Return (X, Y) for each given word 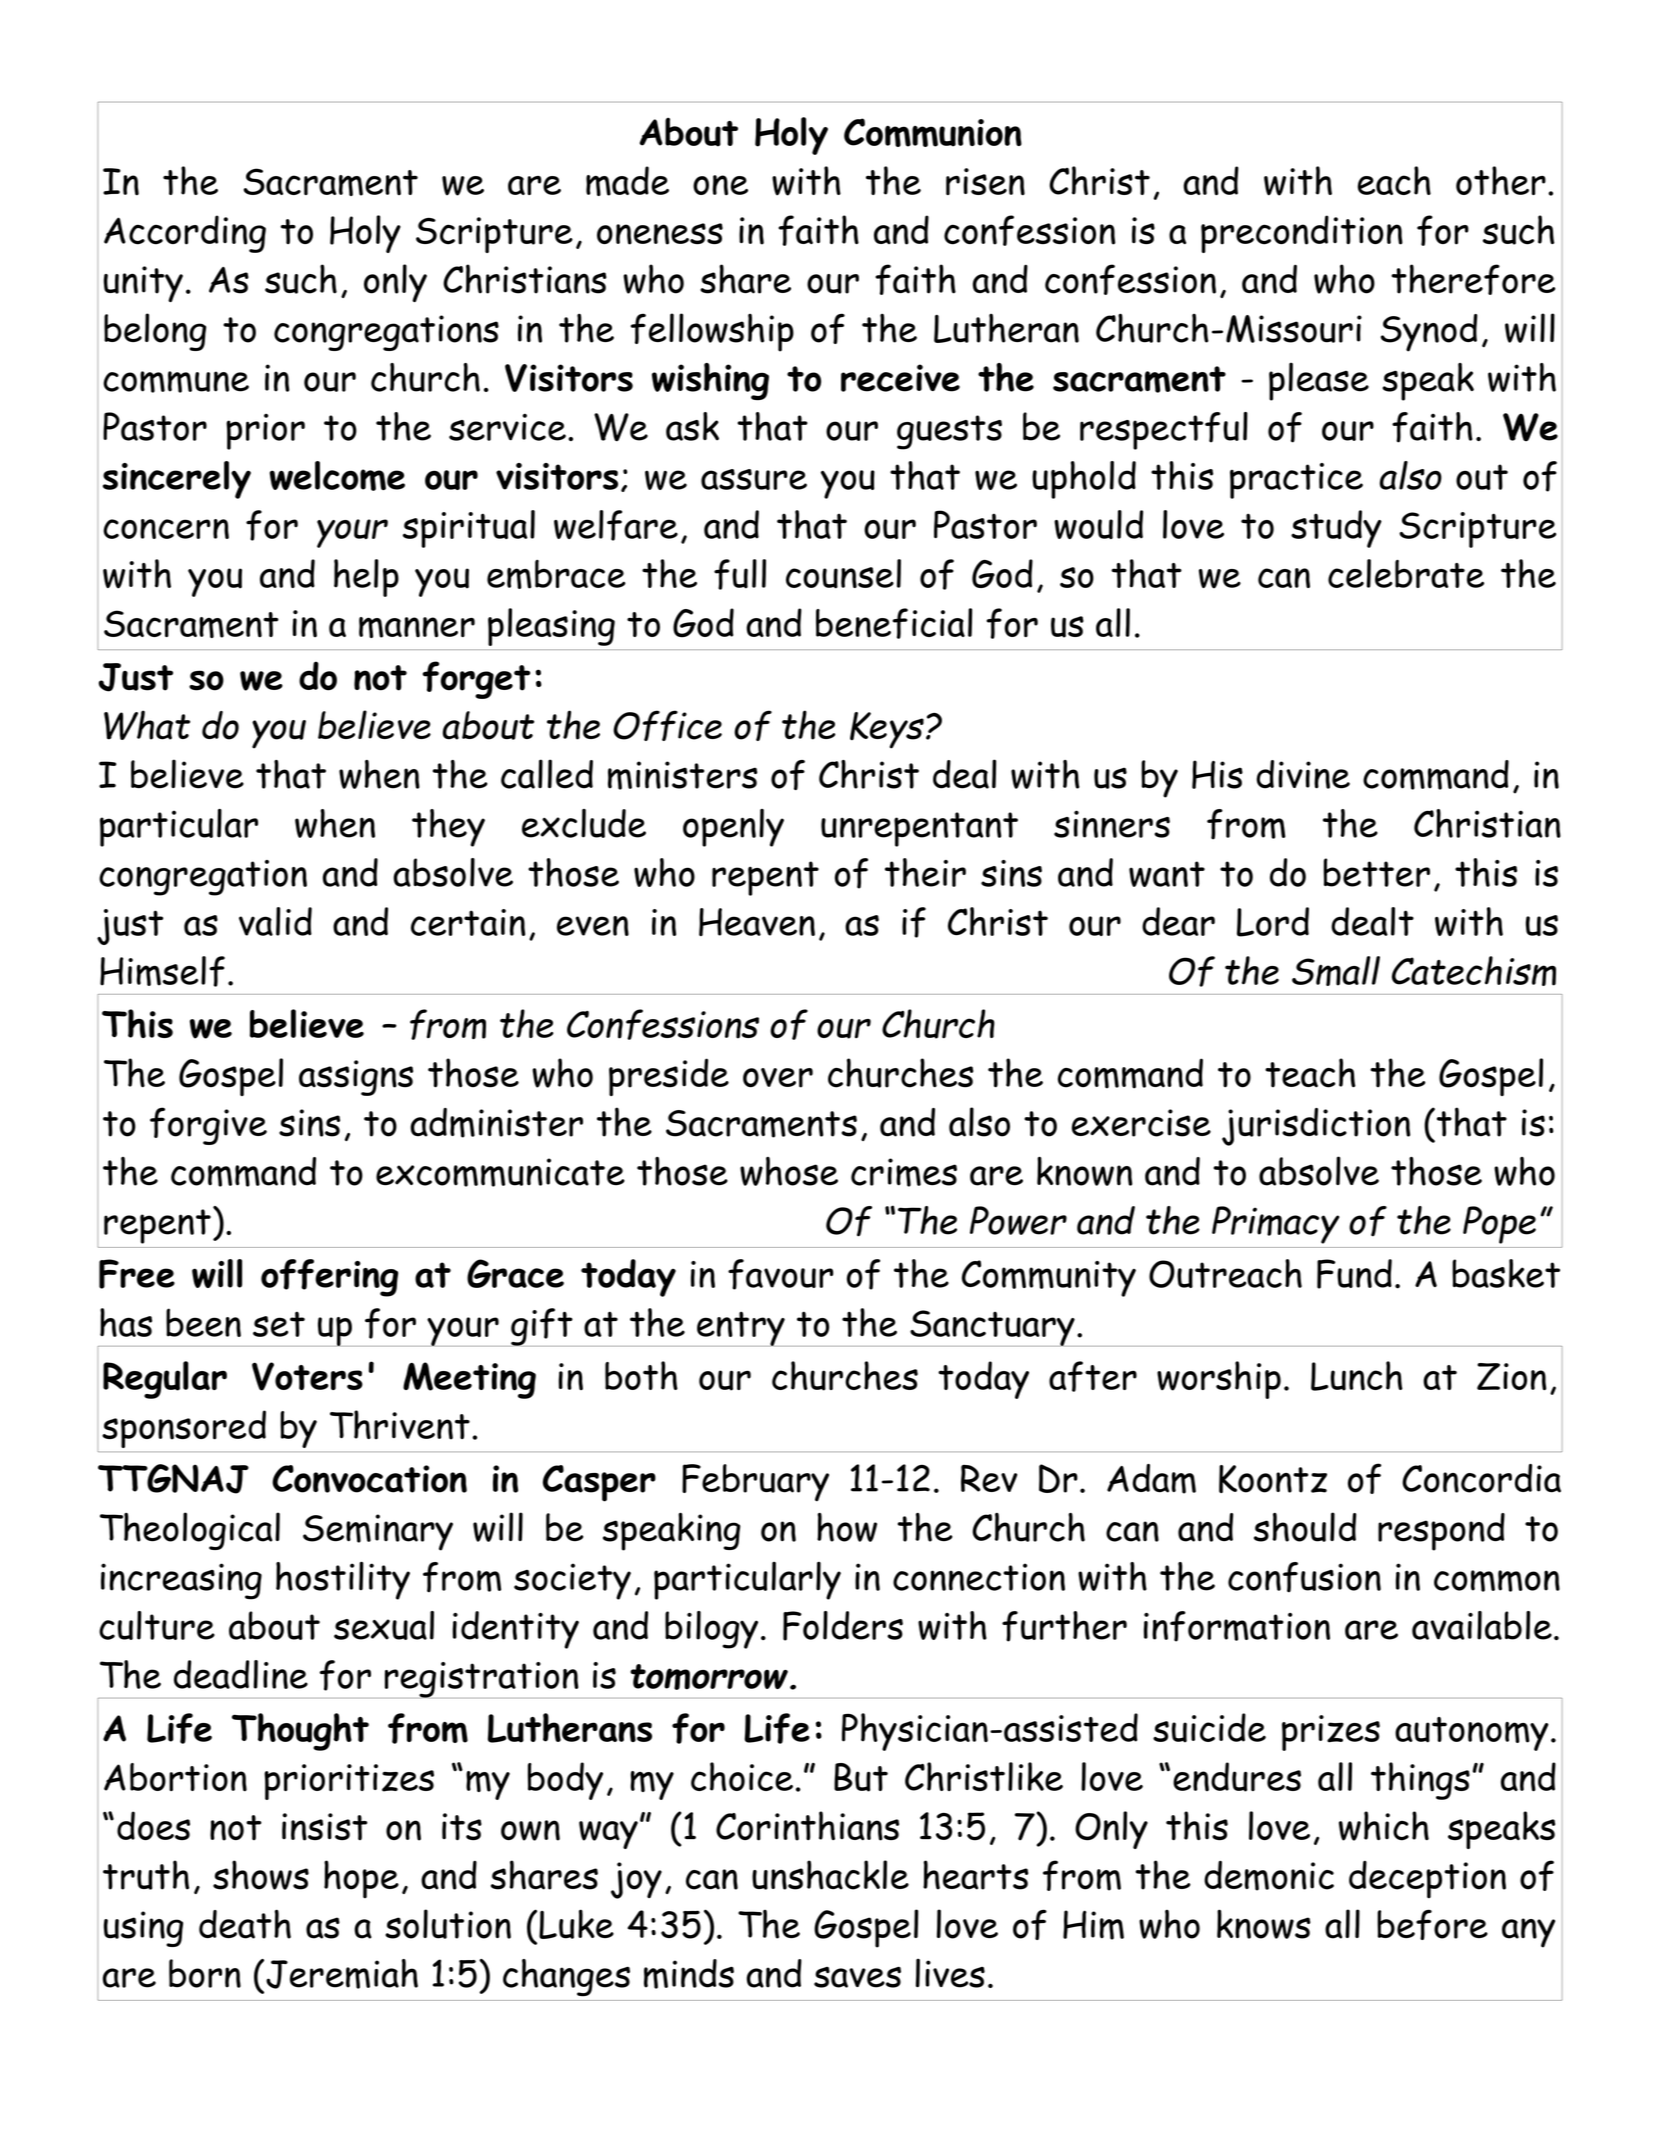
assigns (356, 1078)
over (778, 1078)
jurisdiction (1316, 1127)
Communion (933, 132)
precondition (1302, 234)
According (185, 234)
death (245, 1924)
